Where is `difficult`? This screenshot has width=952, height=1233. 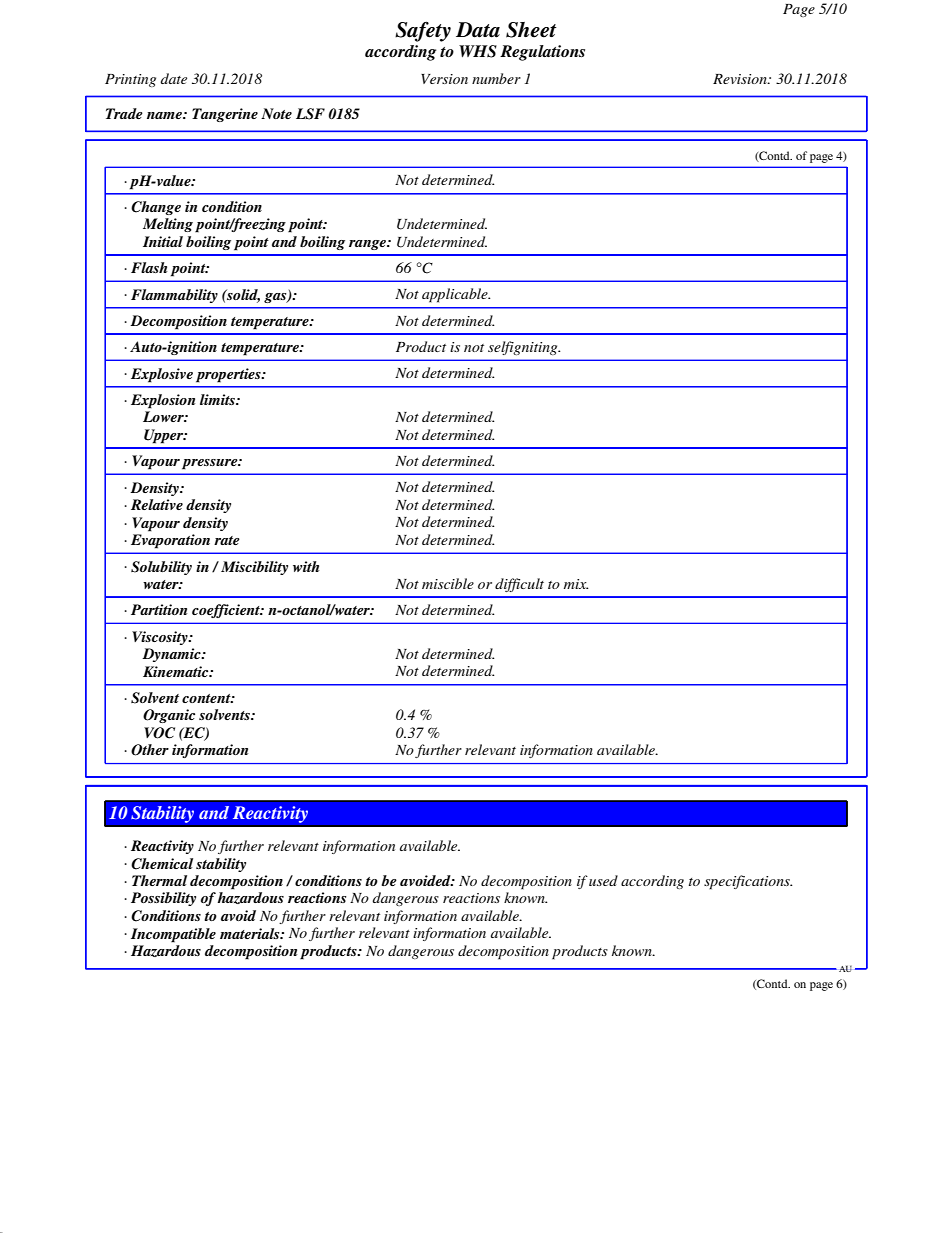
difficult is located at coordinates (519, 585).
